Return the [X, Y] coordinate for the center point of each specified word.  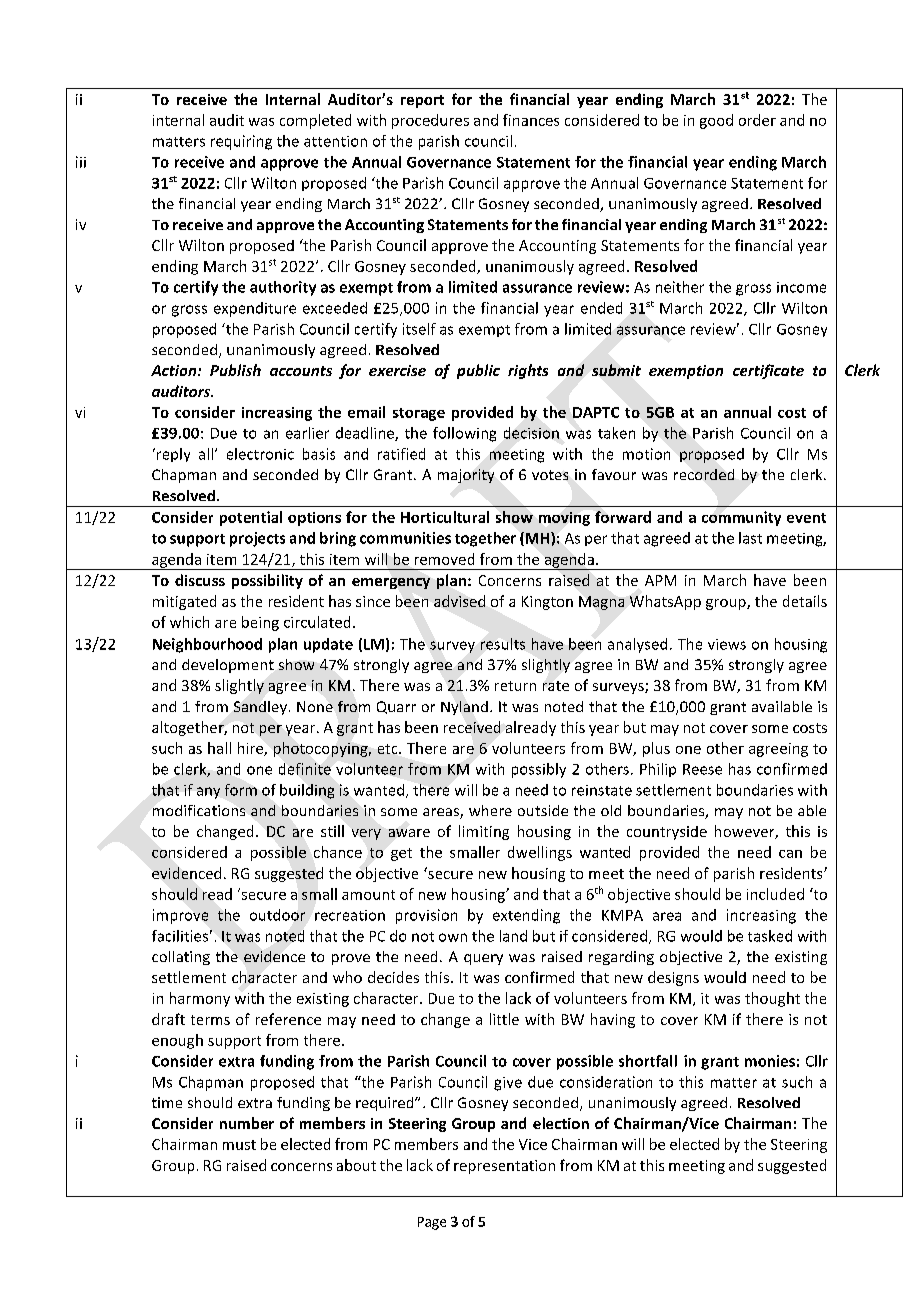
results [503, 644]
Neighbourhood [207, 645]
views [727, 644]
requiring [241, 142]
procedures [430, 121]
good [716, 121]
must [239, 1145]
